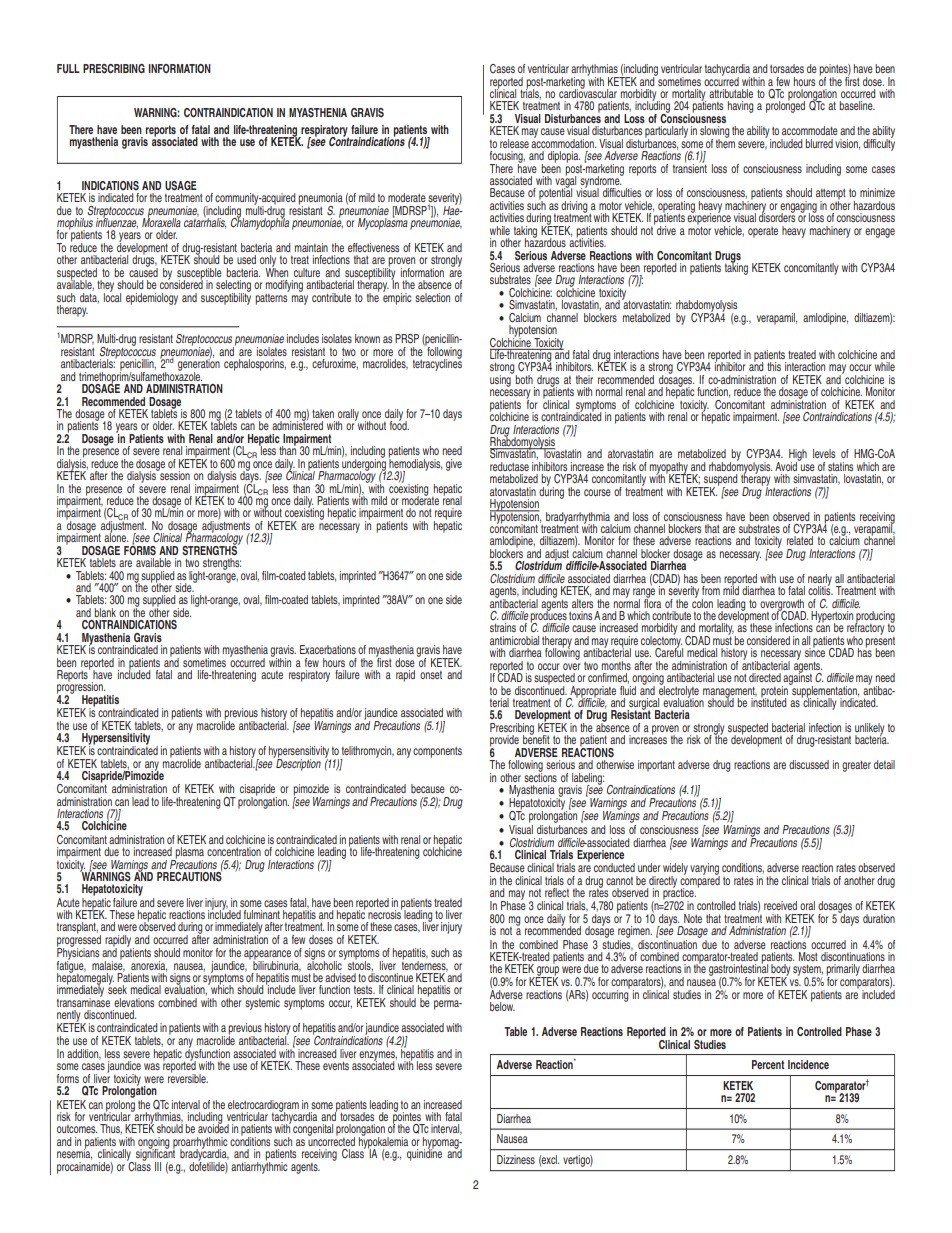 The image size is (952, 1233). Describe the element at coordinates (68, 68) in the screenshot. I see `FULL` at that location.
